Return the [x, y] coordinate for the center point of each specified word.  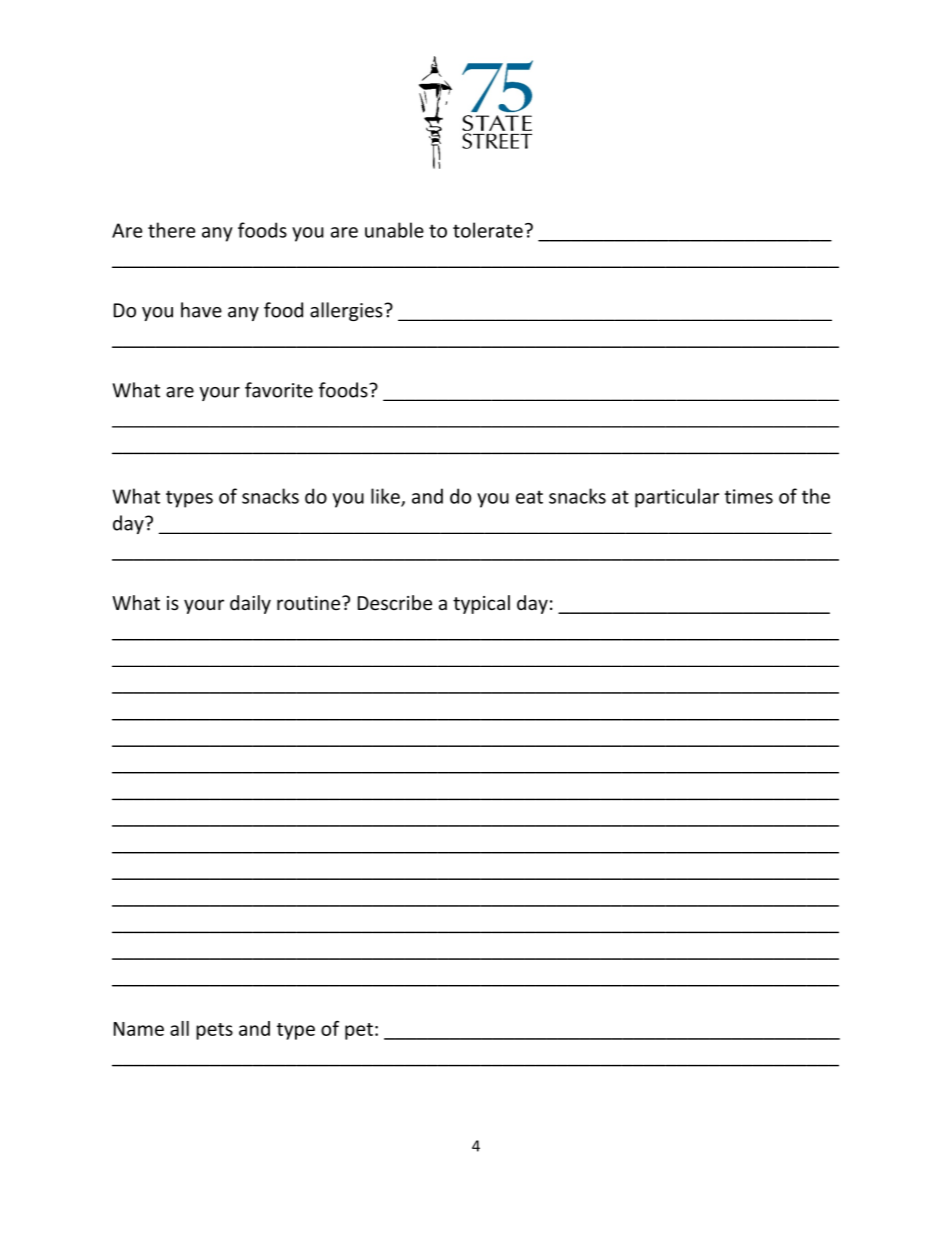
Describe [395, 602]
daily [250, 604]
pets [214, 1031]
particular [677, 498]
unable [394, 230]
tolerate [488, 230]
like [386, 497]
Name [139, 1029]
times [749, 496]
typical [481, 604]
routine [308, 603]
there [171, 230]
